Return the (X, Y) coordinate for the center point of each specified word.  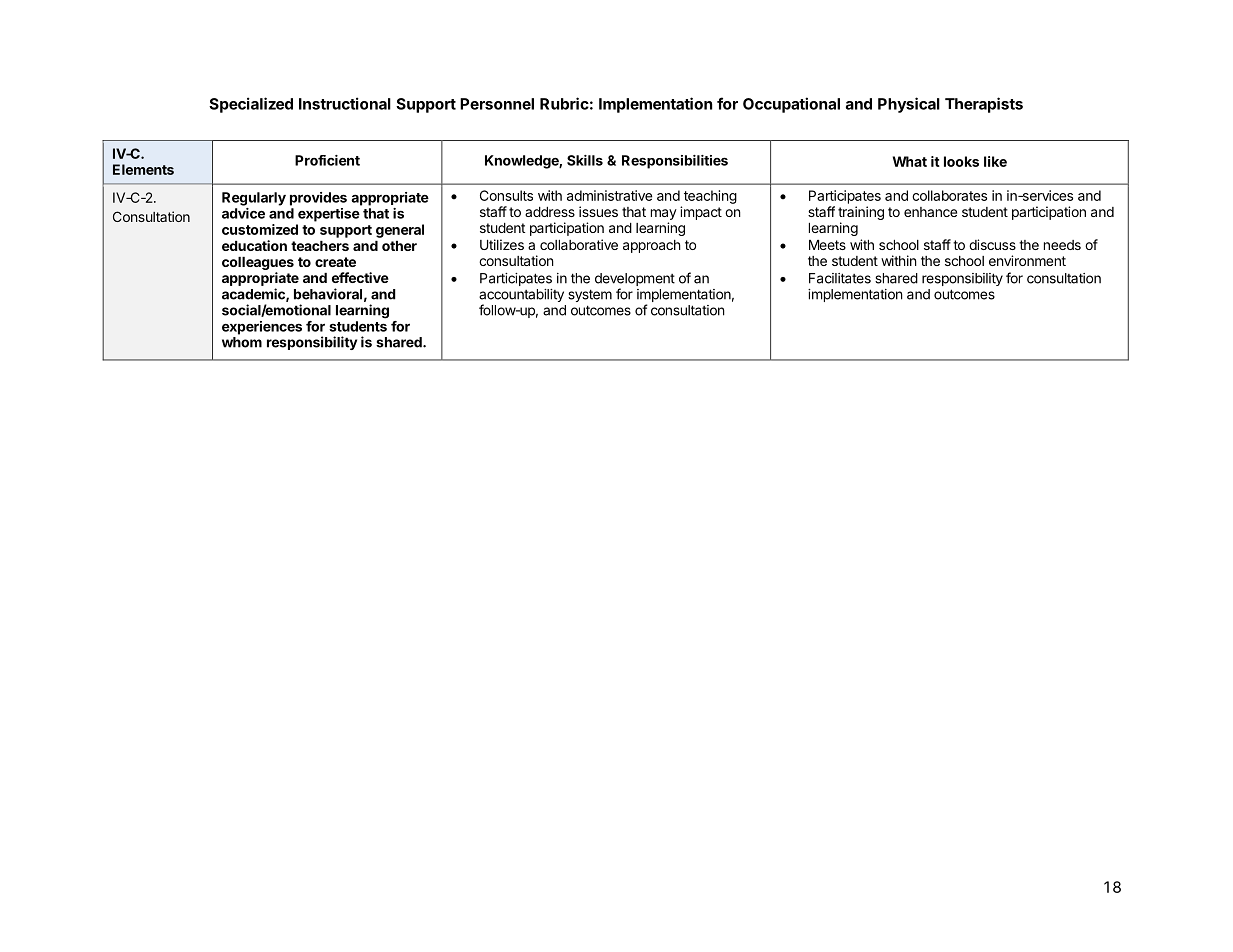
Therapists (984, 105)
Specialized (251, 105)
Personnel (497, 104)
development (635, 281)
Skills (585, 160)
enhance (930, 212)
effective (360, 277)
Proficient (327, 160)
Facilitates (840, 278)
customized (260, 229)
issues (598, 211)
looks (961, 161)
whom (242, 342)
